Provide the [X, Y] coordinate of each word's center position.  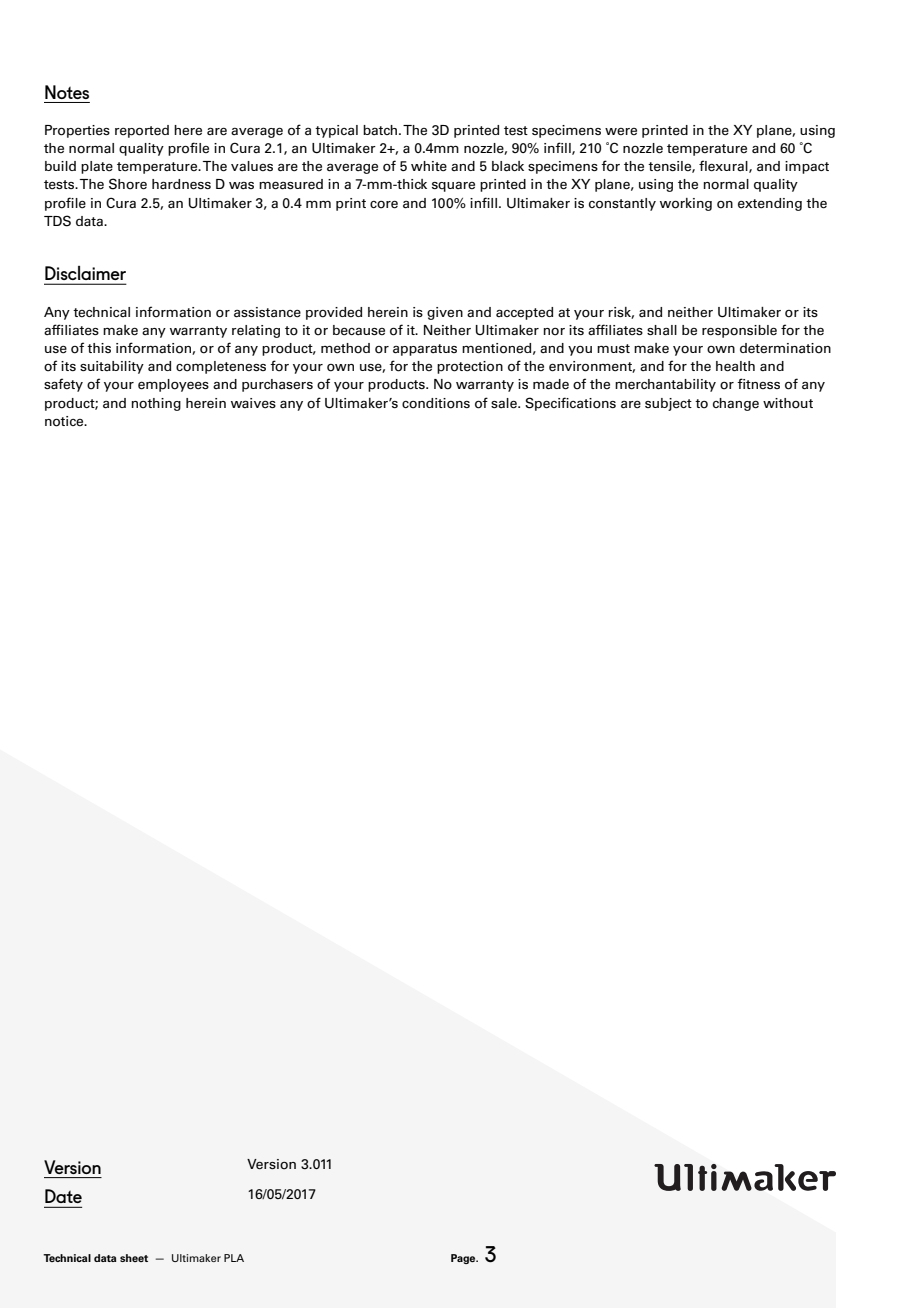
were [621, 131]
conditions [436, 403]
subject [668, 404]
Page [464, 1259]
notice [65, 421]
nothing [156, 404]
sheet [134, 1258]
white [429, 166]
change [736, 404]
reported [142, 131]
